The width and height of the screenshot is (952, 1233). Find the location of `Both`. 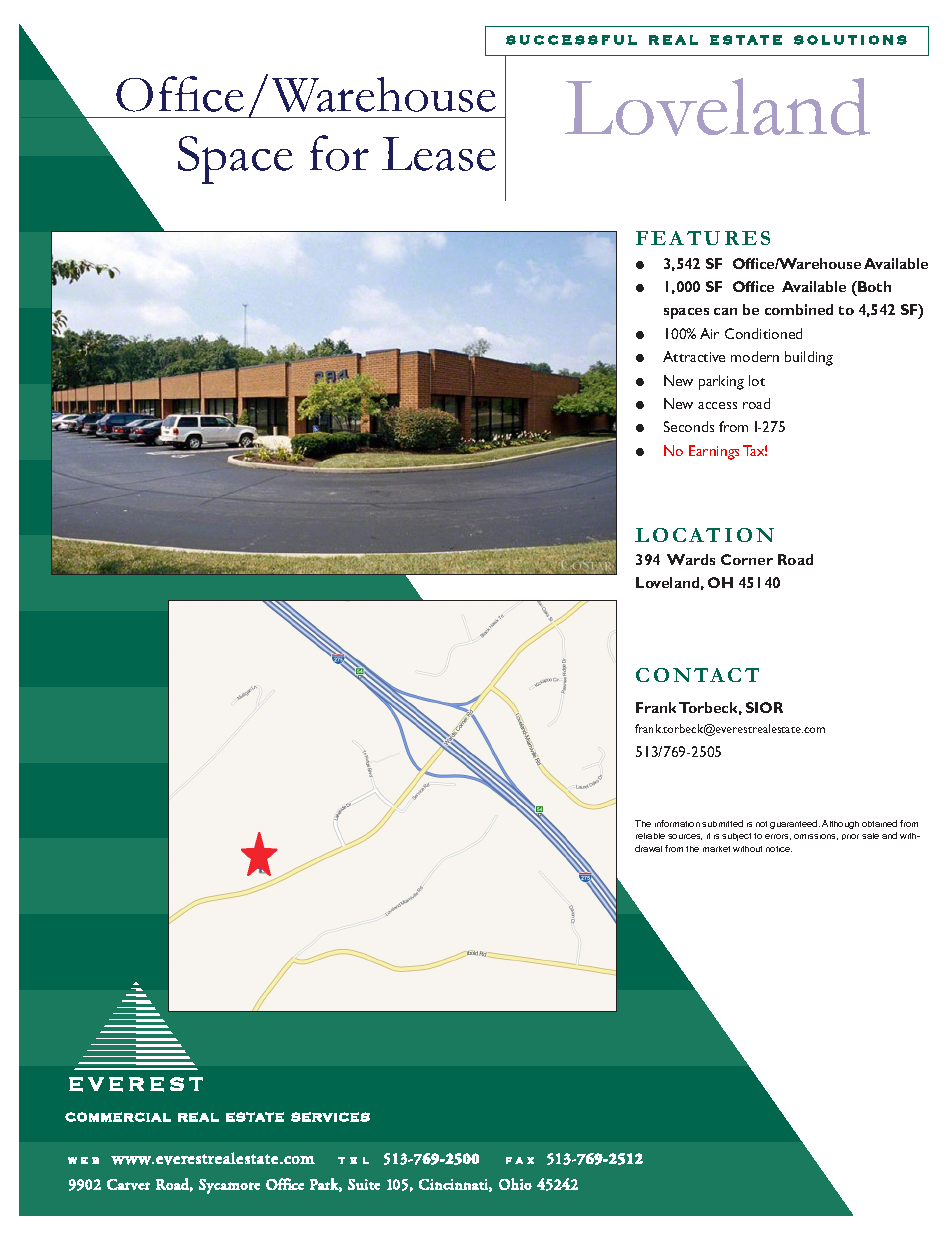

Both is located at coordinates (873, 286).
